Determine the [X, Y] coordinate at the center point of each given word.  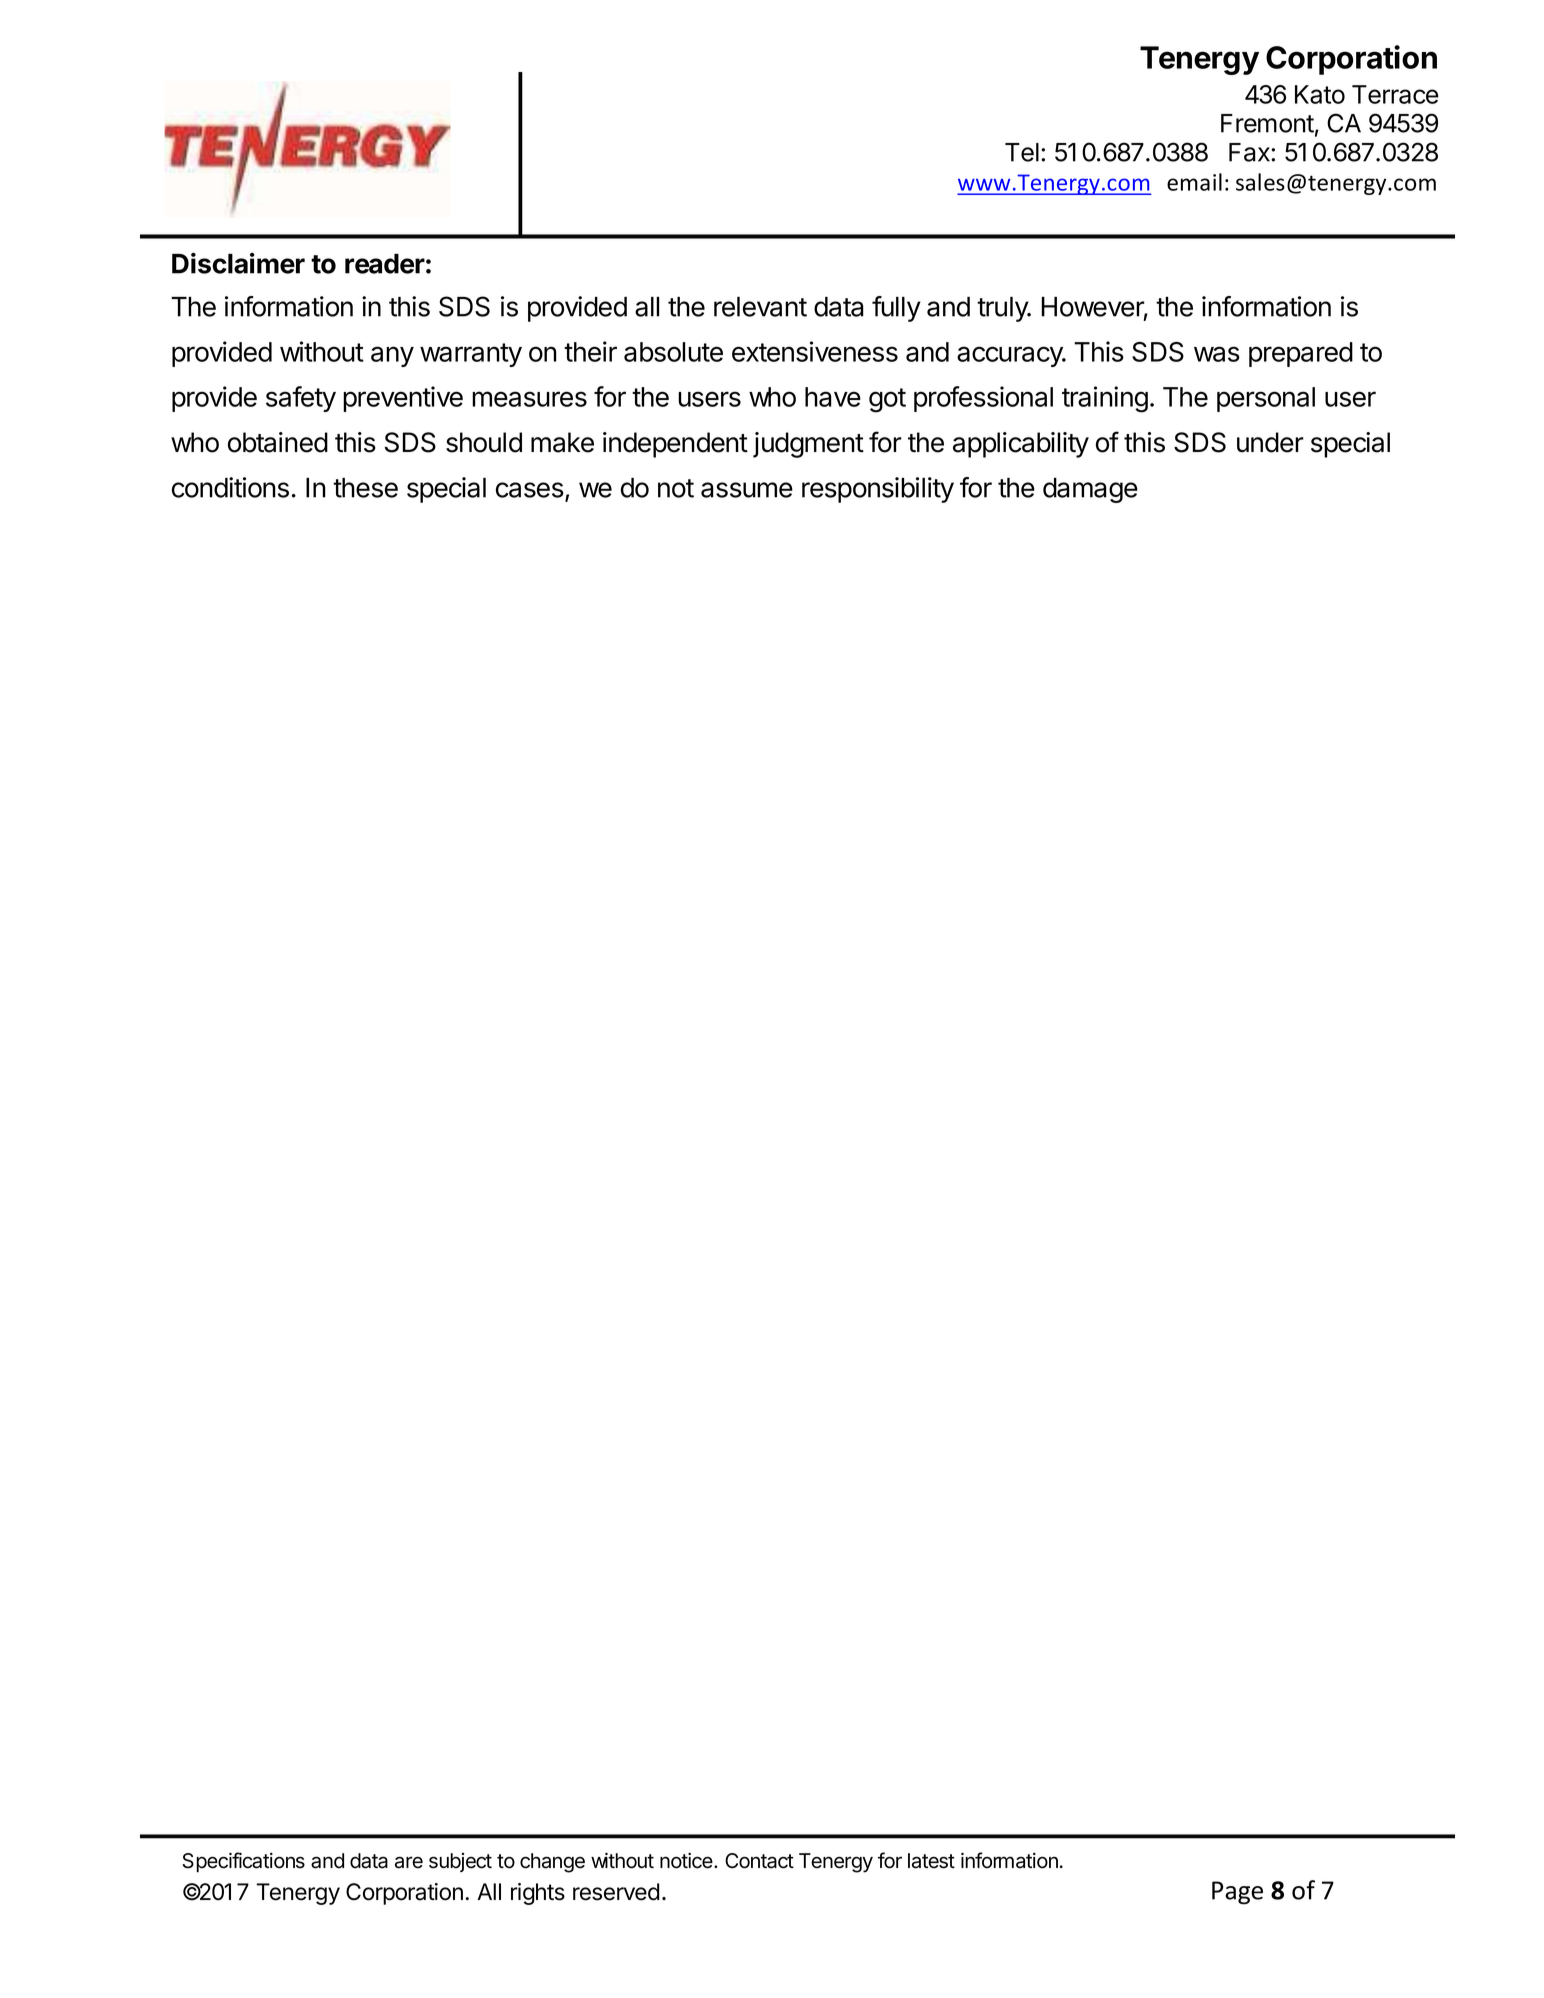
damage [1090, 490]
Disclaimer [238, 263]
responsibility [878, 490]
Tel [1022, 152]
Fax [1250, 152]
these [365, 488]
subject [460, 1862]
